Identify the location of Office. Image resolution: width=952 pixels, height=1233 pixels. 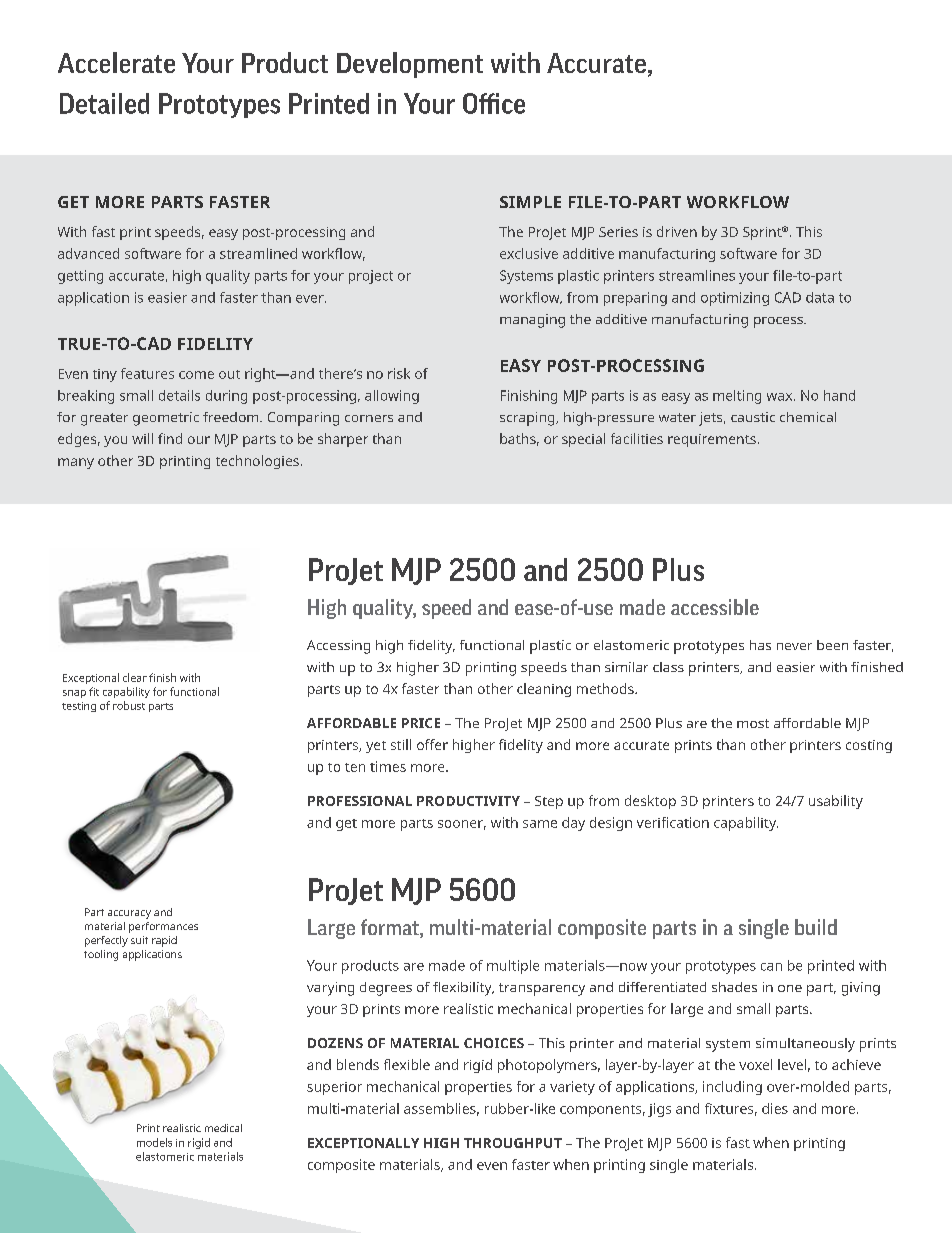
(494, 103).
